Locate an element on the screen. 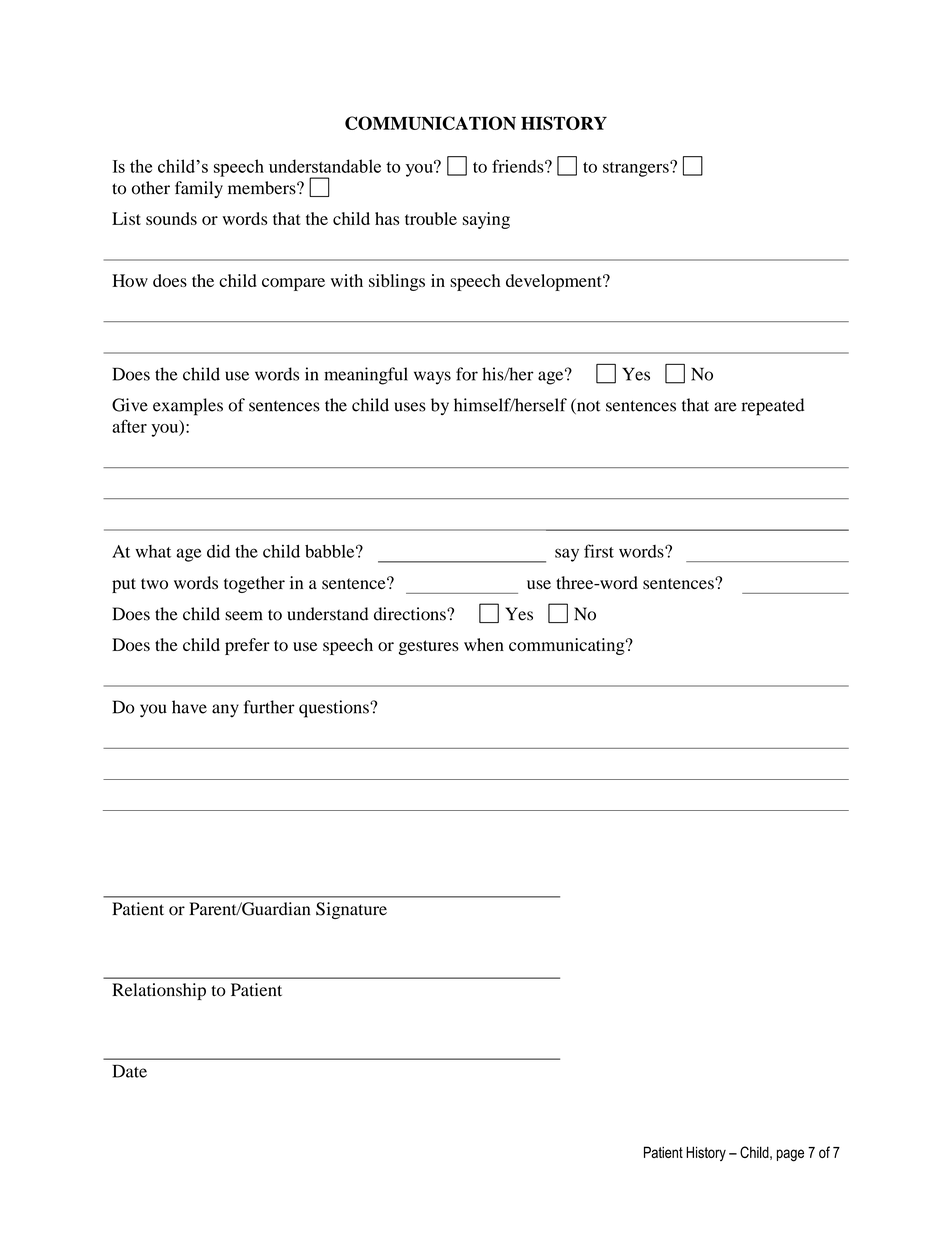 The width and height of the screenshot is (952, 1233). family is located at coordinates (199, 189).
